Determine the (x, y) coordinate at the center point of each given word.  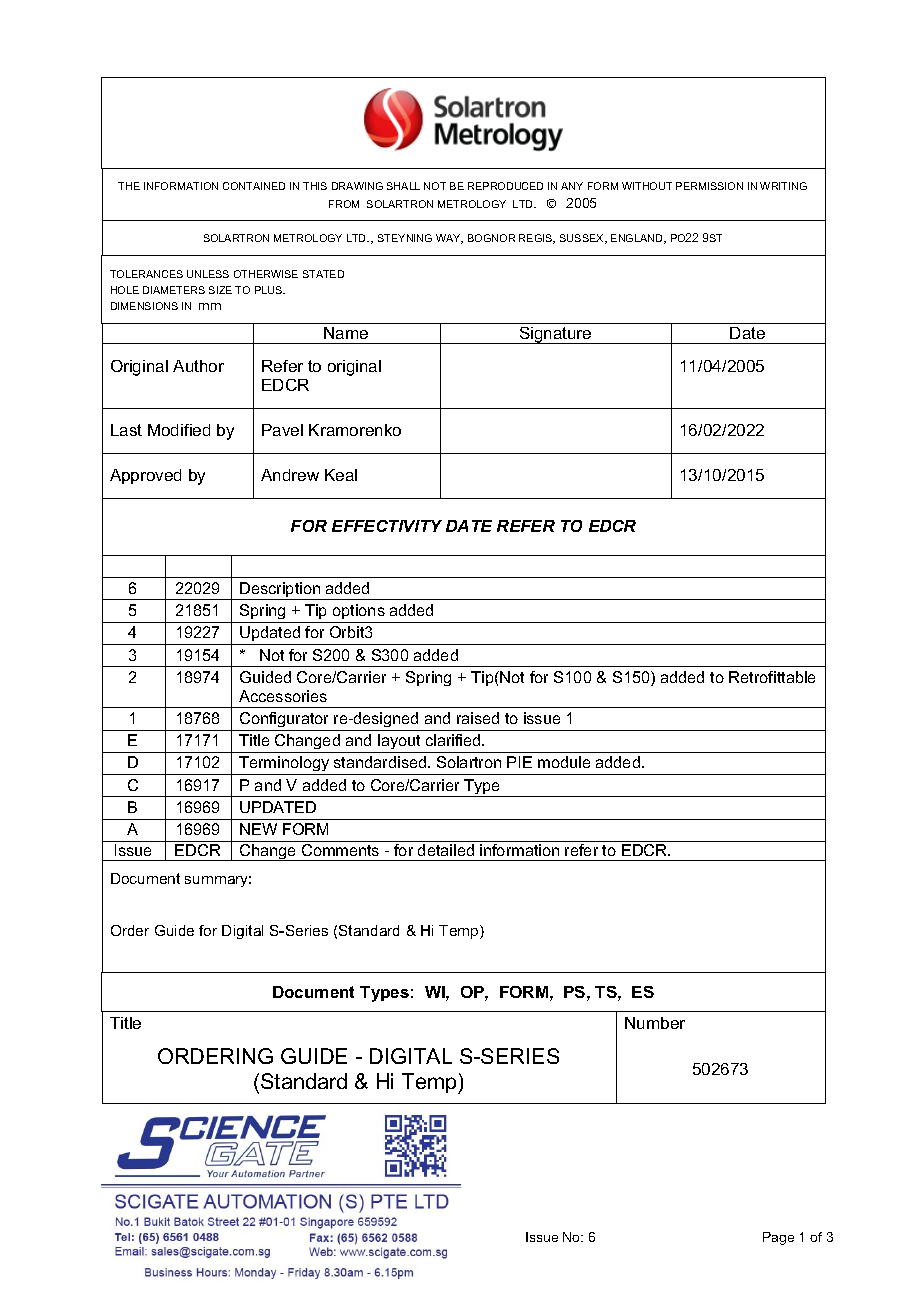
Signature (555, 335)
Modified (179, 430)
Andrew (290, 475)
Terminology (284, 765)
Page (778, 1238)
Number (655, 1023)
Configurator (284, 719)
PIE (519, 762)
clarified (454, 740)
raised (478, 718)
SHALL (403, 186)
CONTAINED (254, 186)
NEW (258, 829)
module (564, 762)
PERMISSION (709, 186)
